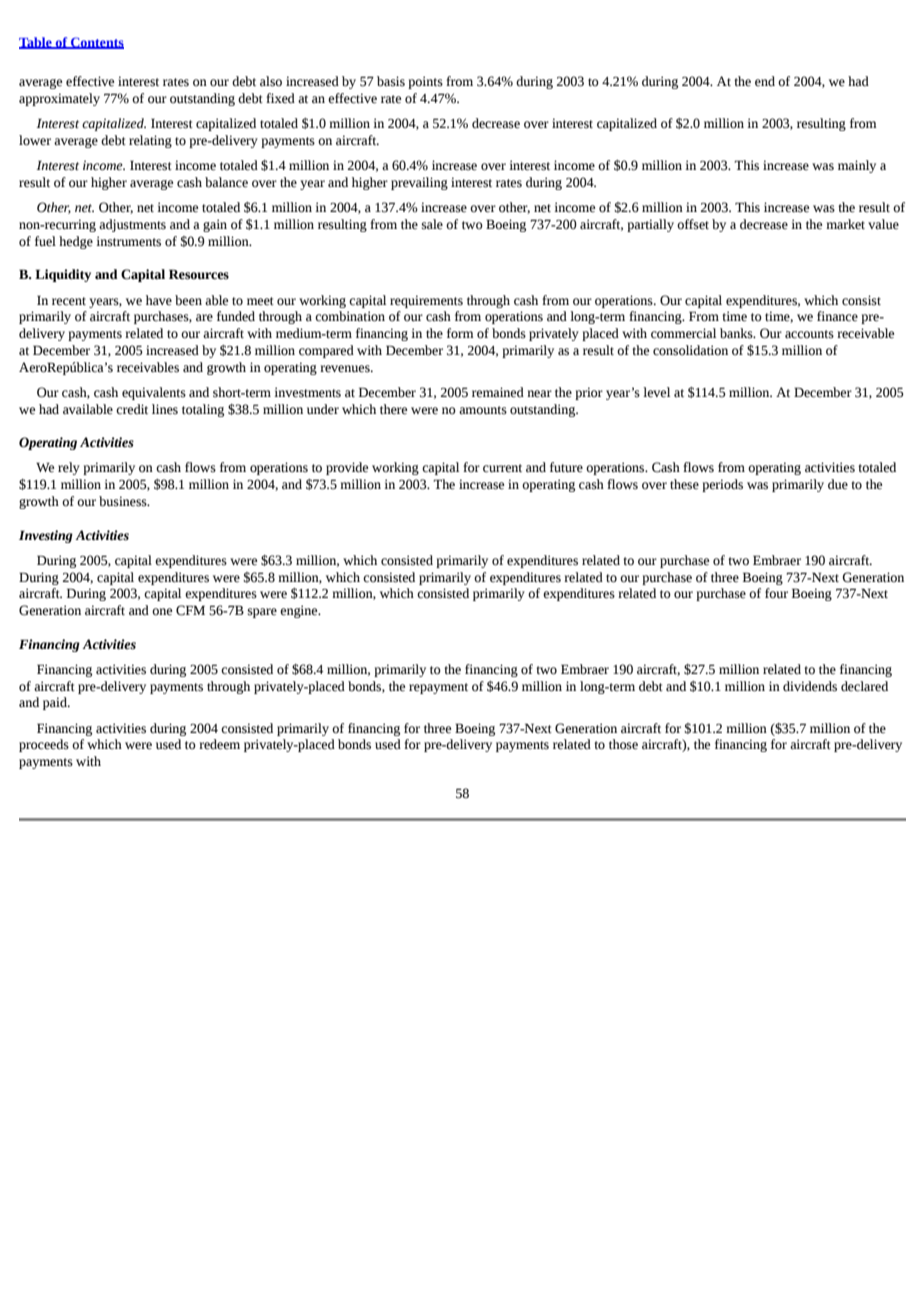 The image size is (924, 1308). What do you see at coordinates (132, 225) in the screenshot?
I see `adjustments` at bounding box center [132, 225].
